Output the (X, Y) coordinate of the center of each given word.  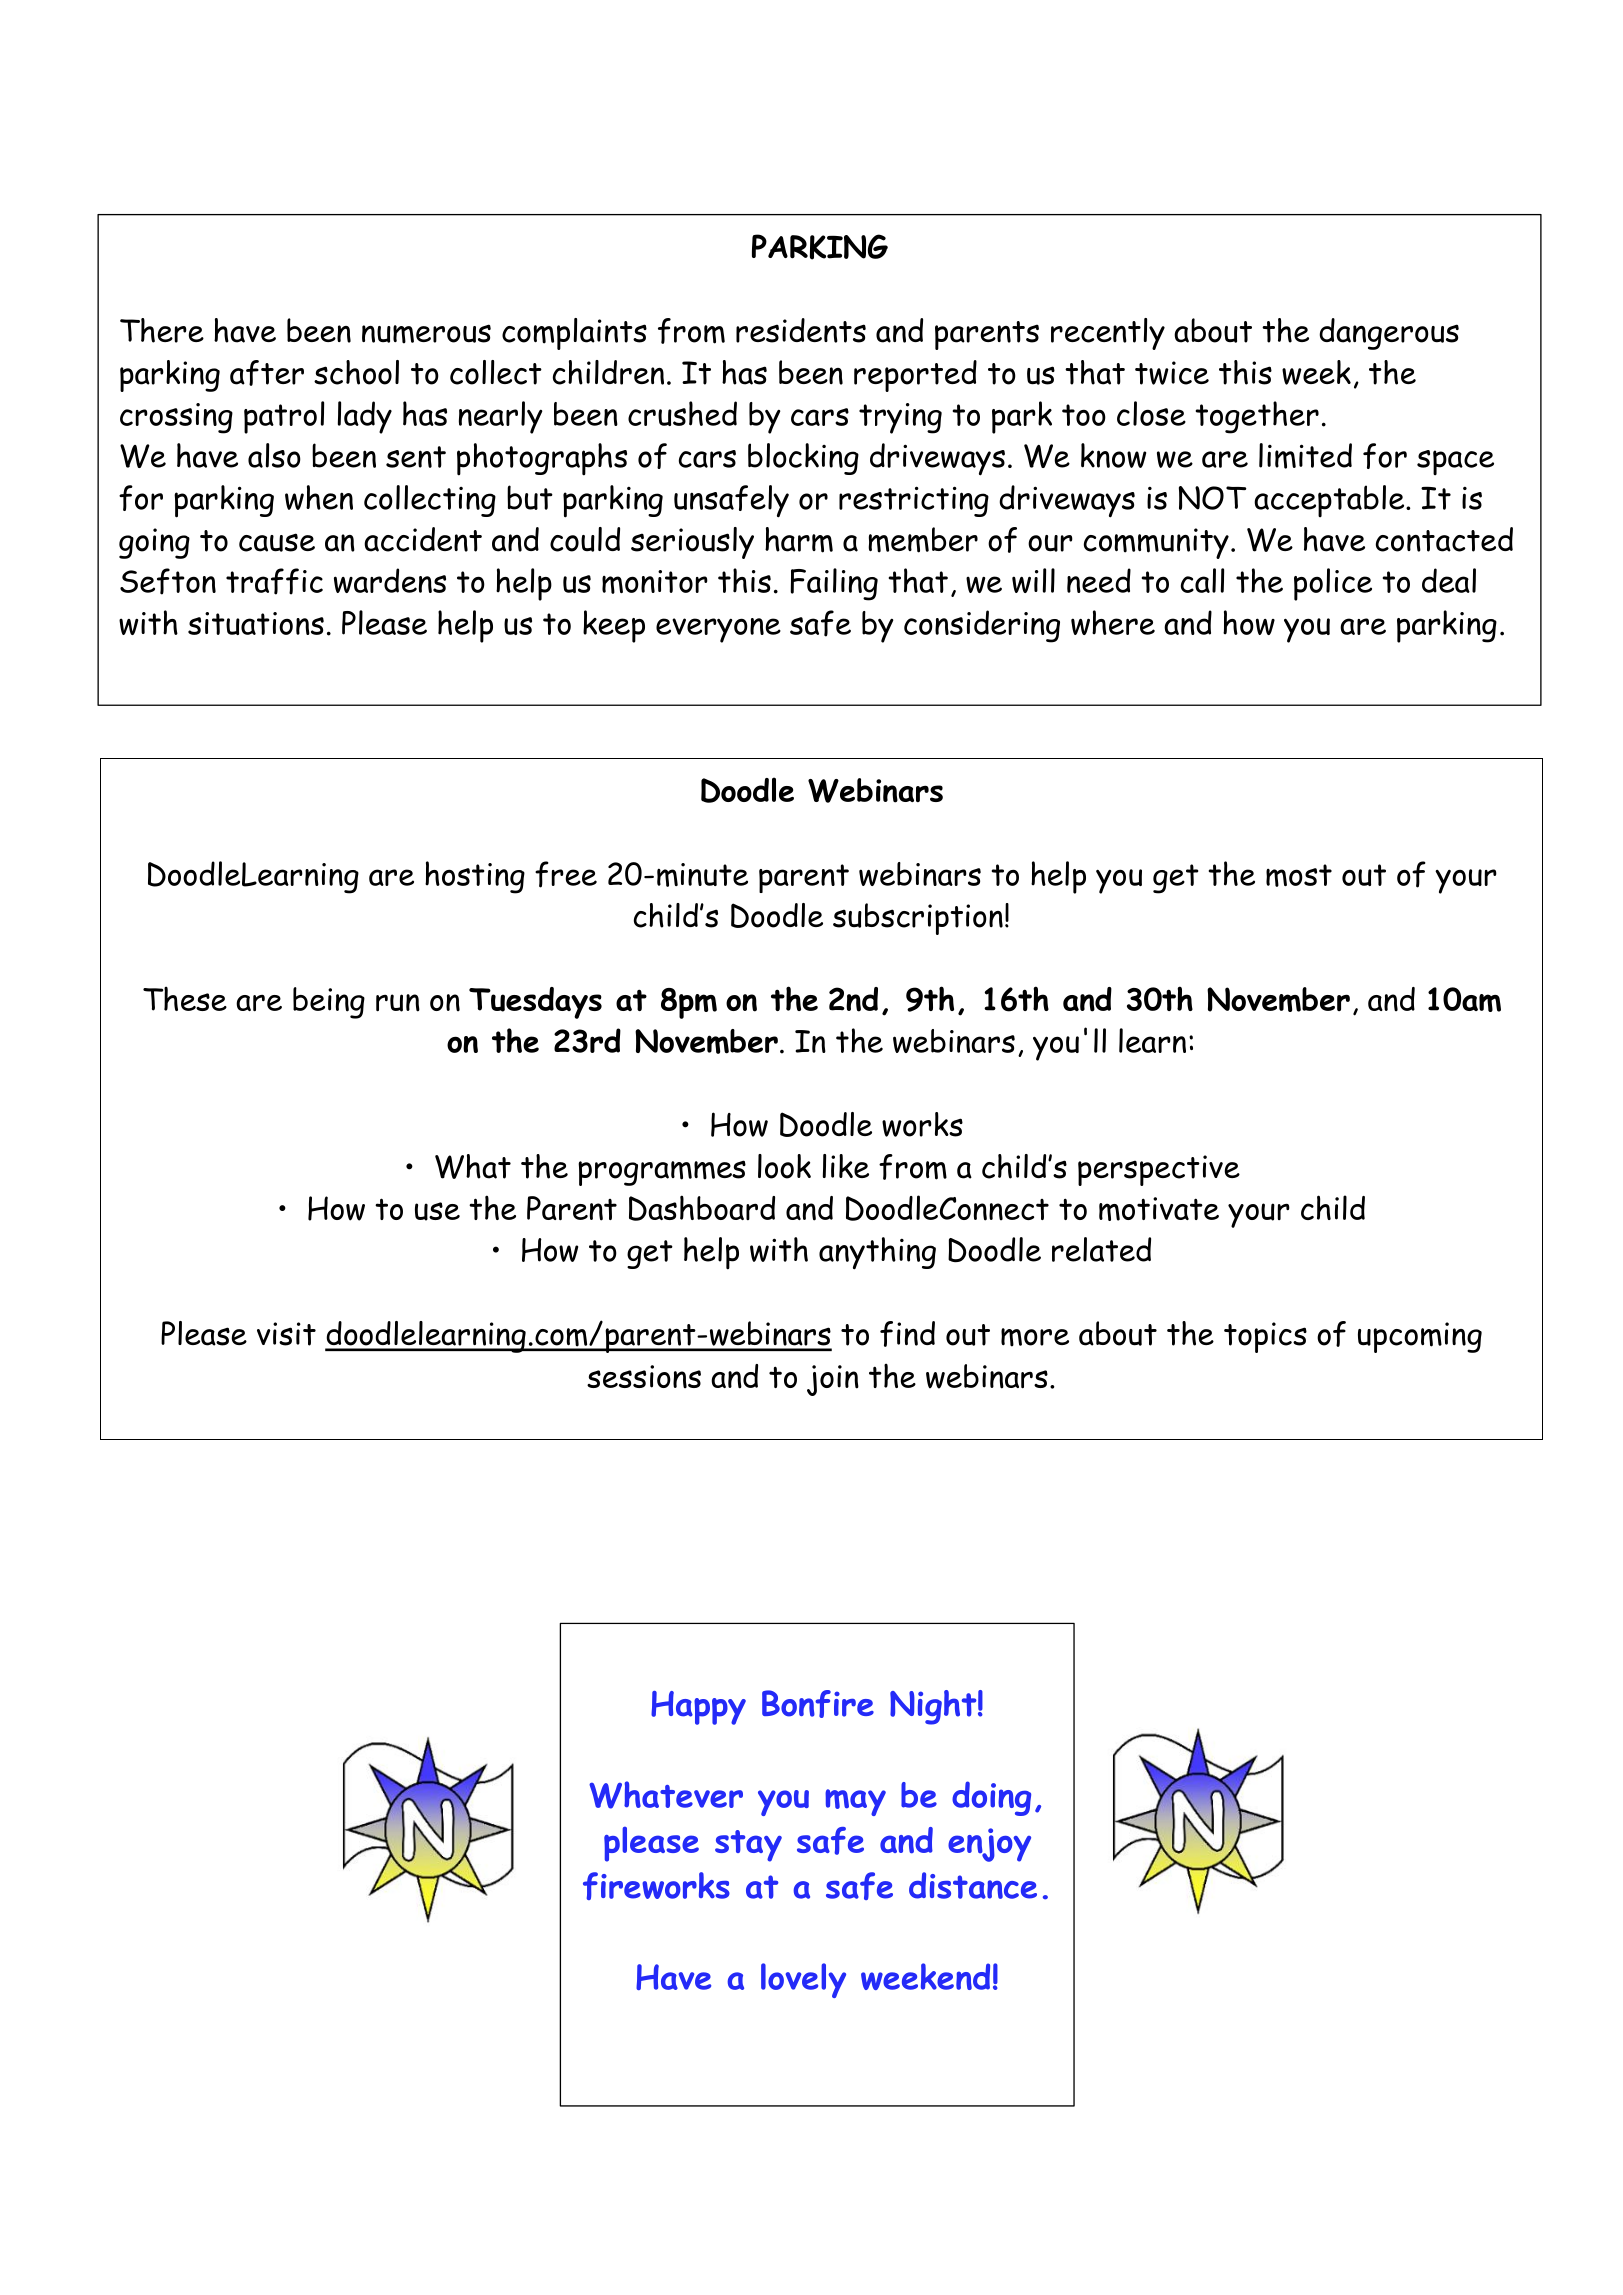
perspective (1159, 1170)
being (329, 1003)
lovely (803, 1980)
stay (748, 1846)
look (784, 1166)
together (1257, 417)
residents (801, 330)
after (267, 373)
